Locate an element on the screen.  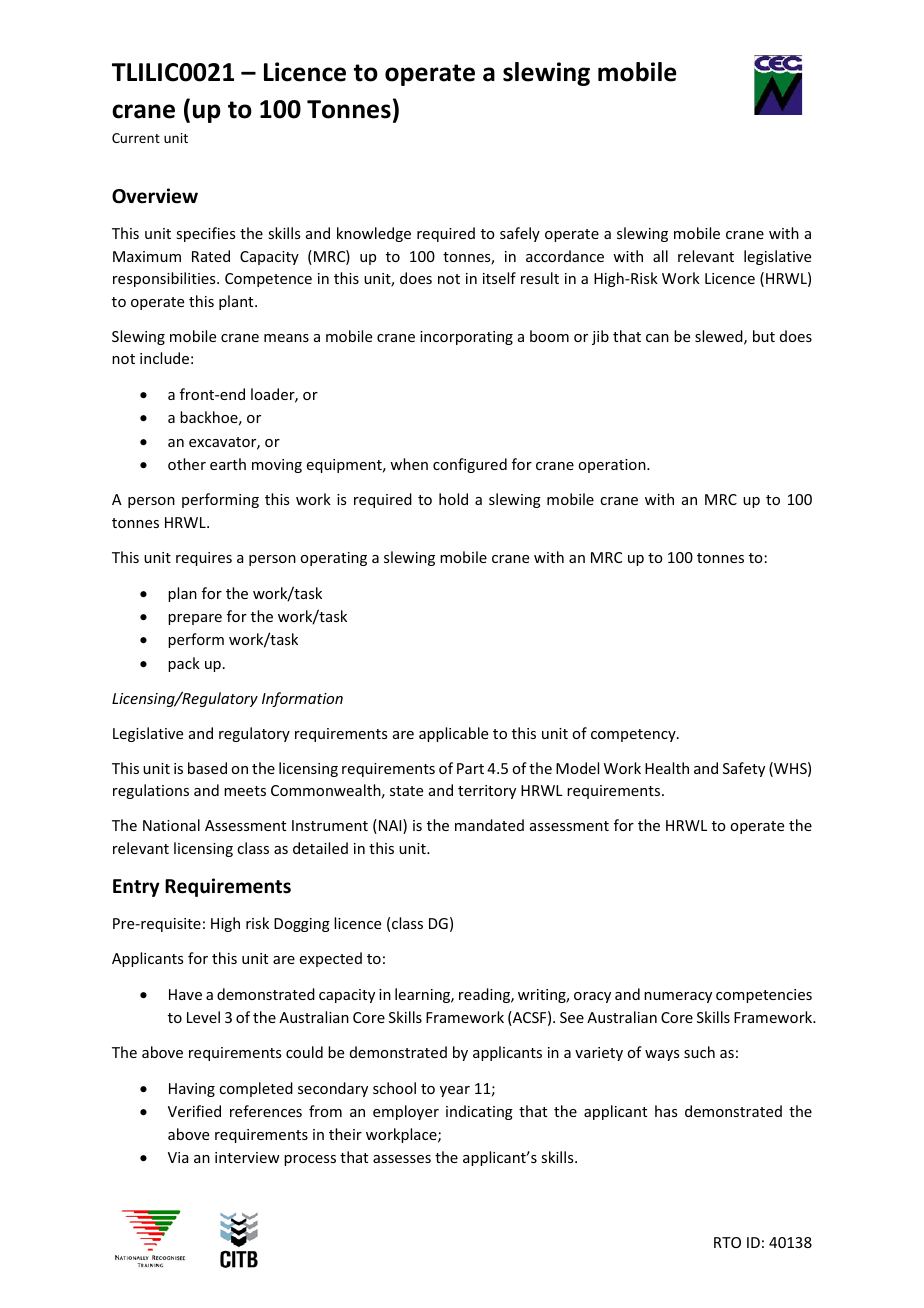
applicable is located at coordinates (453, 734).
